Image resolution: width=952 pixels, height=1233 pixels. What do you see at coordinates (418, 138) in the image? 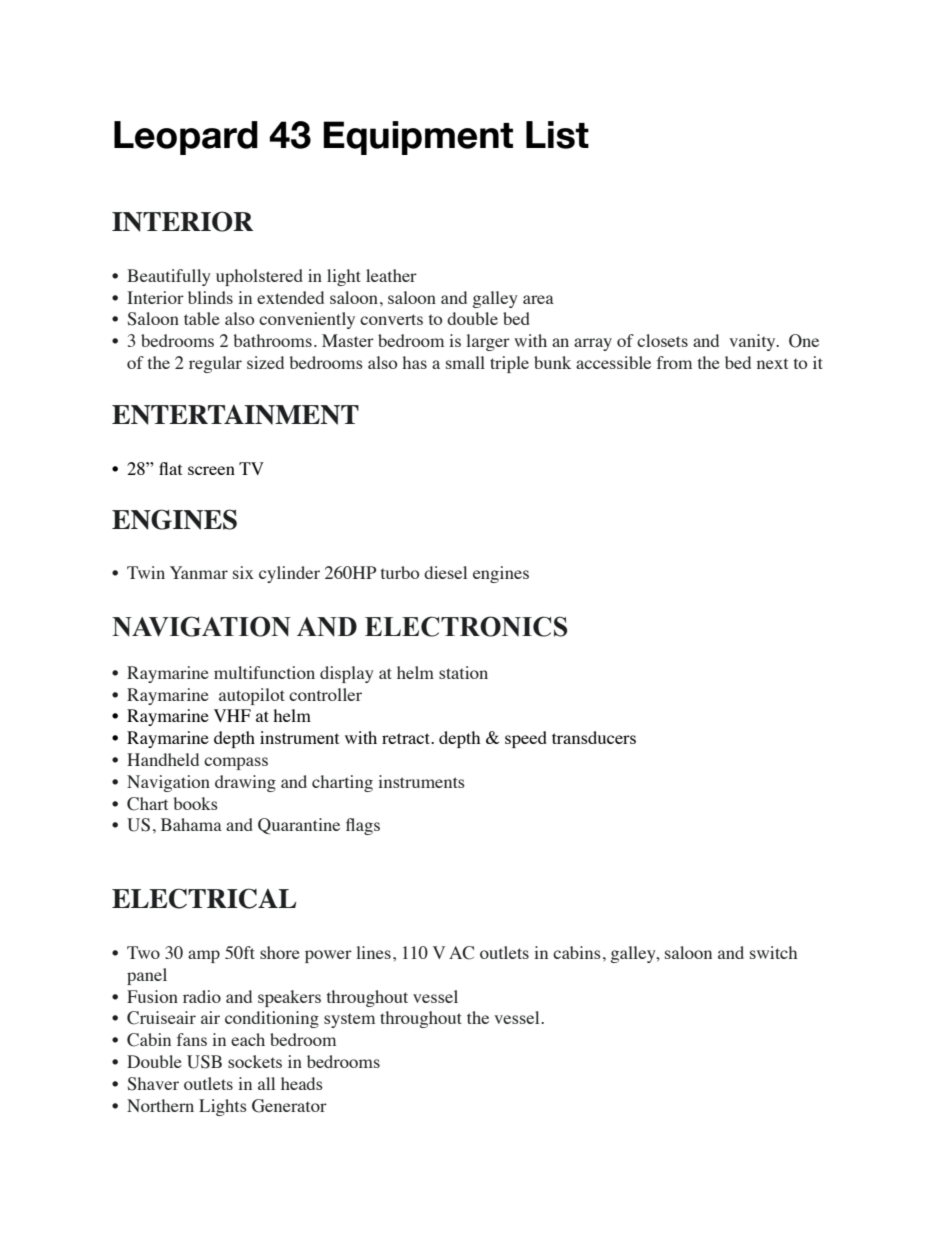
I see `Equipment` at bounding box center [418, 138].
